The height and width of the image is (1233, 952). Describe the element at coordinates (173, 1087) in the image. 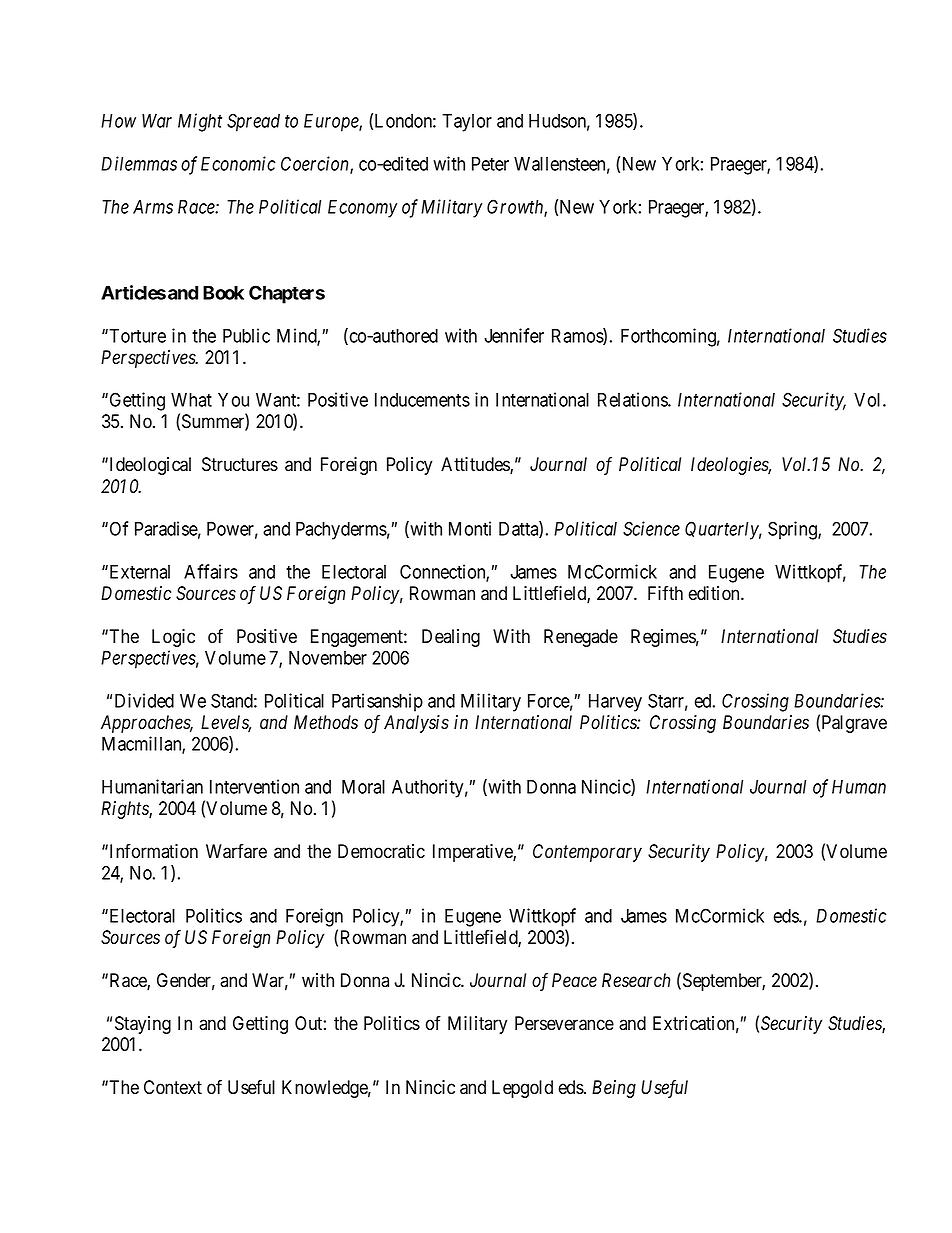

I see `Context` at that location.
